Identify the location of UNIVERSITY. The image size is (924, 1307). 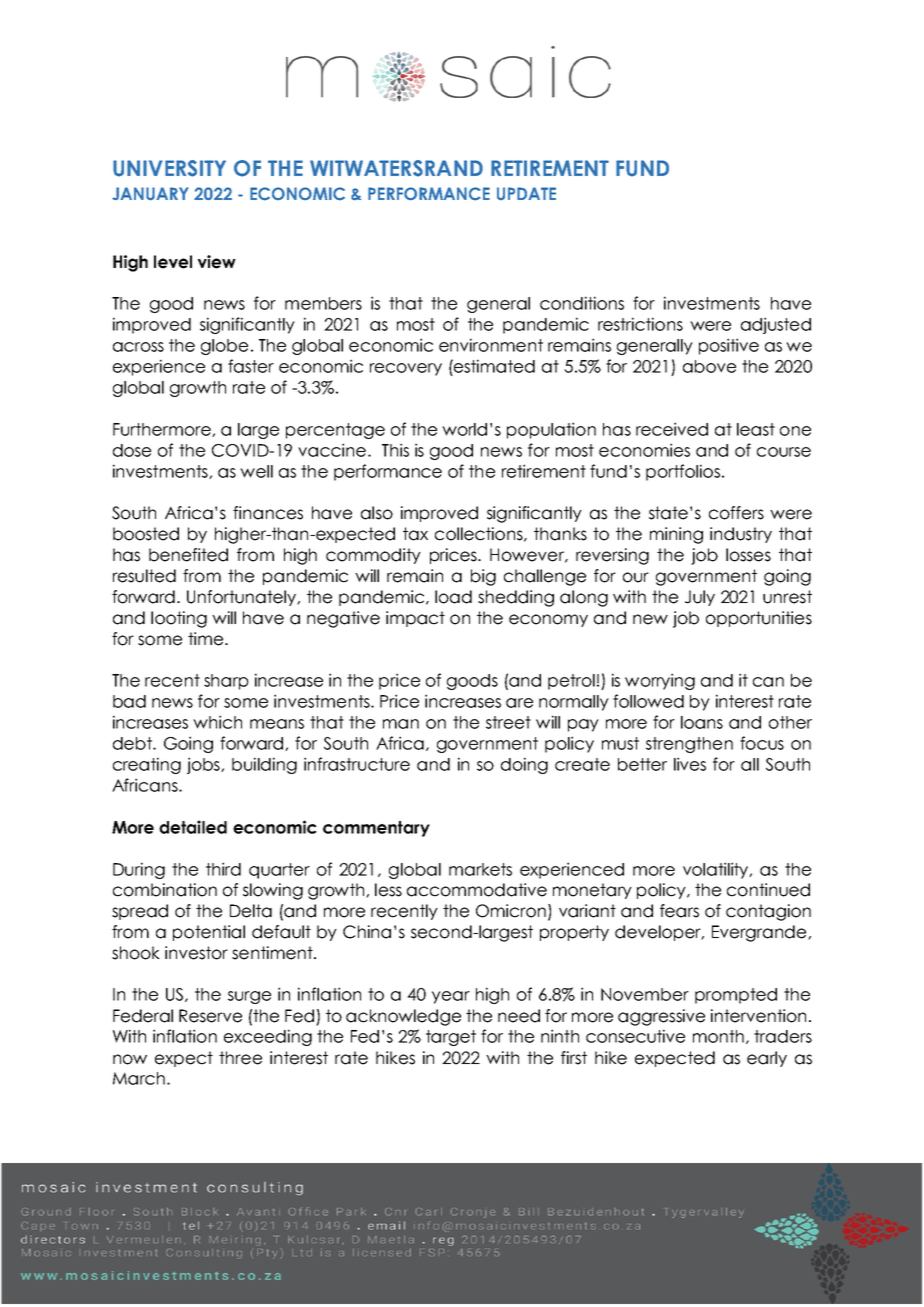
(169, 168).
